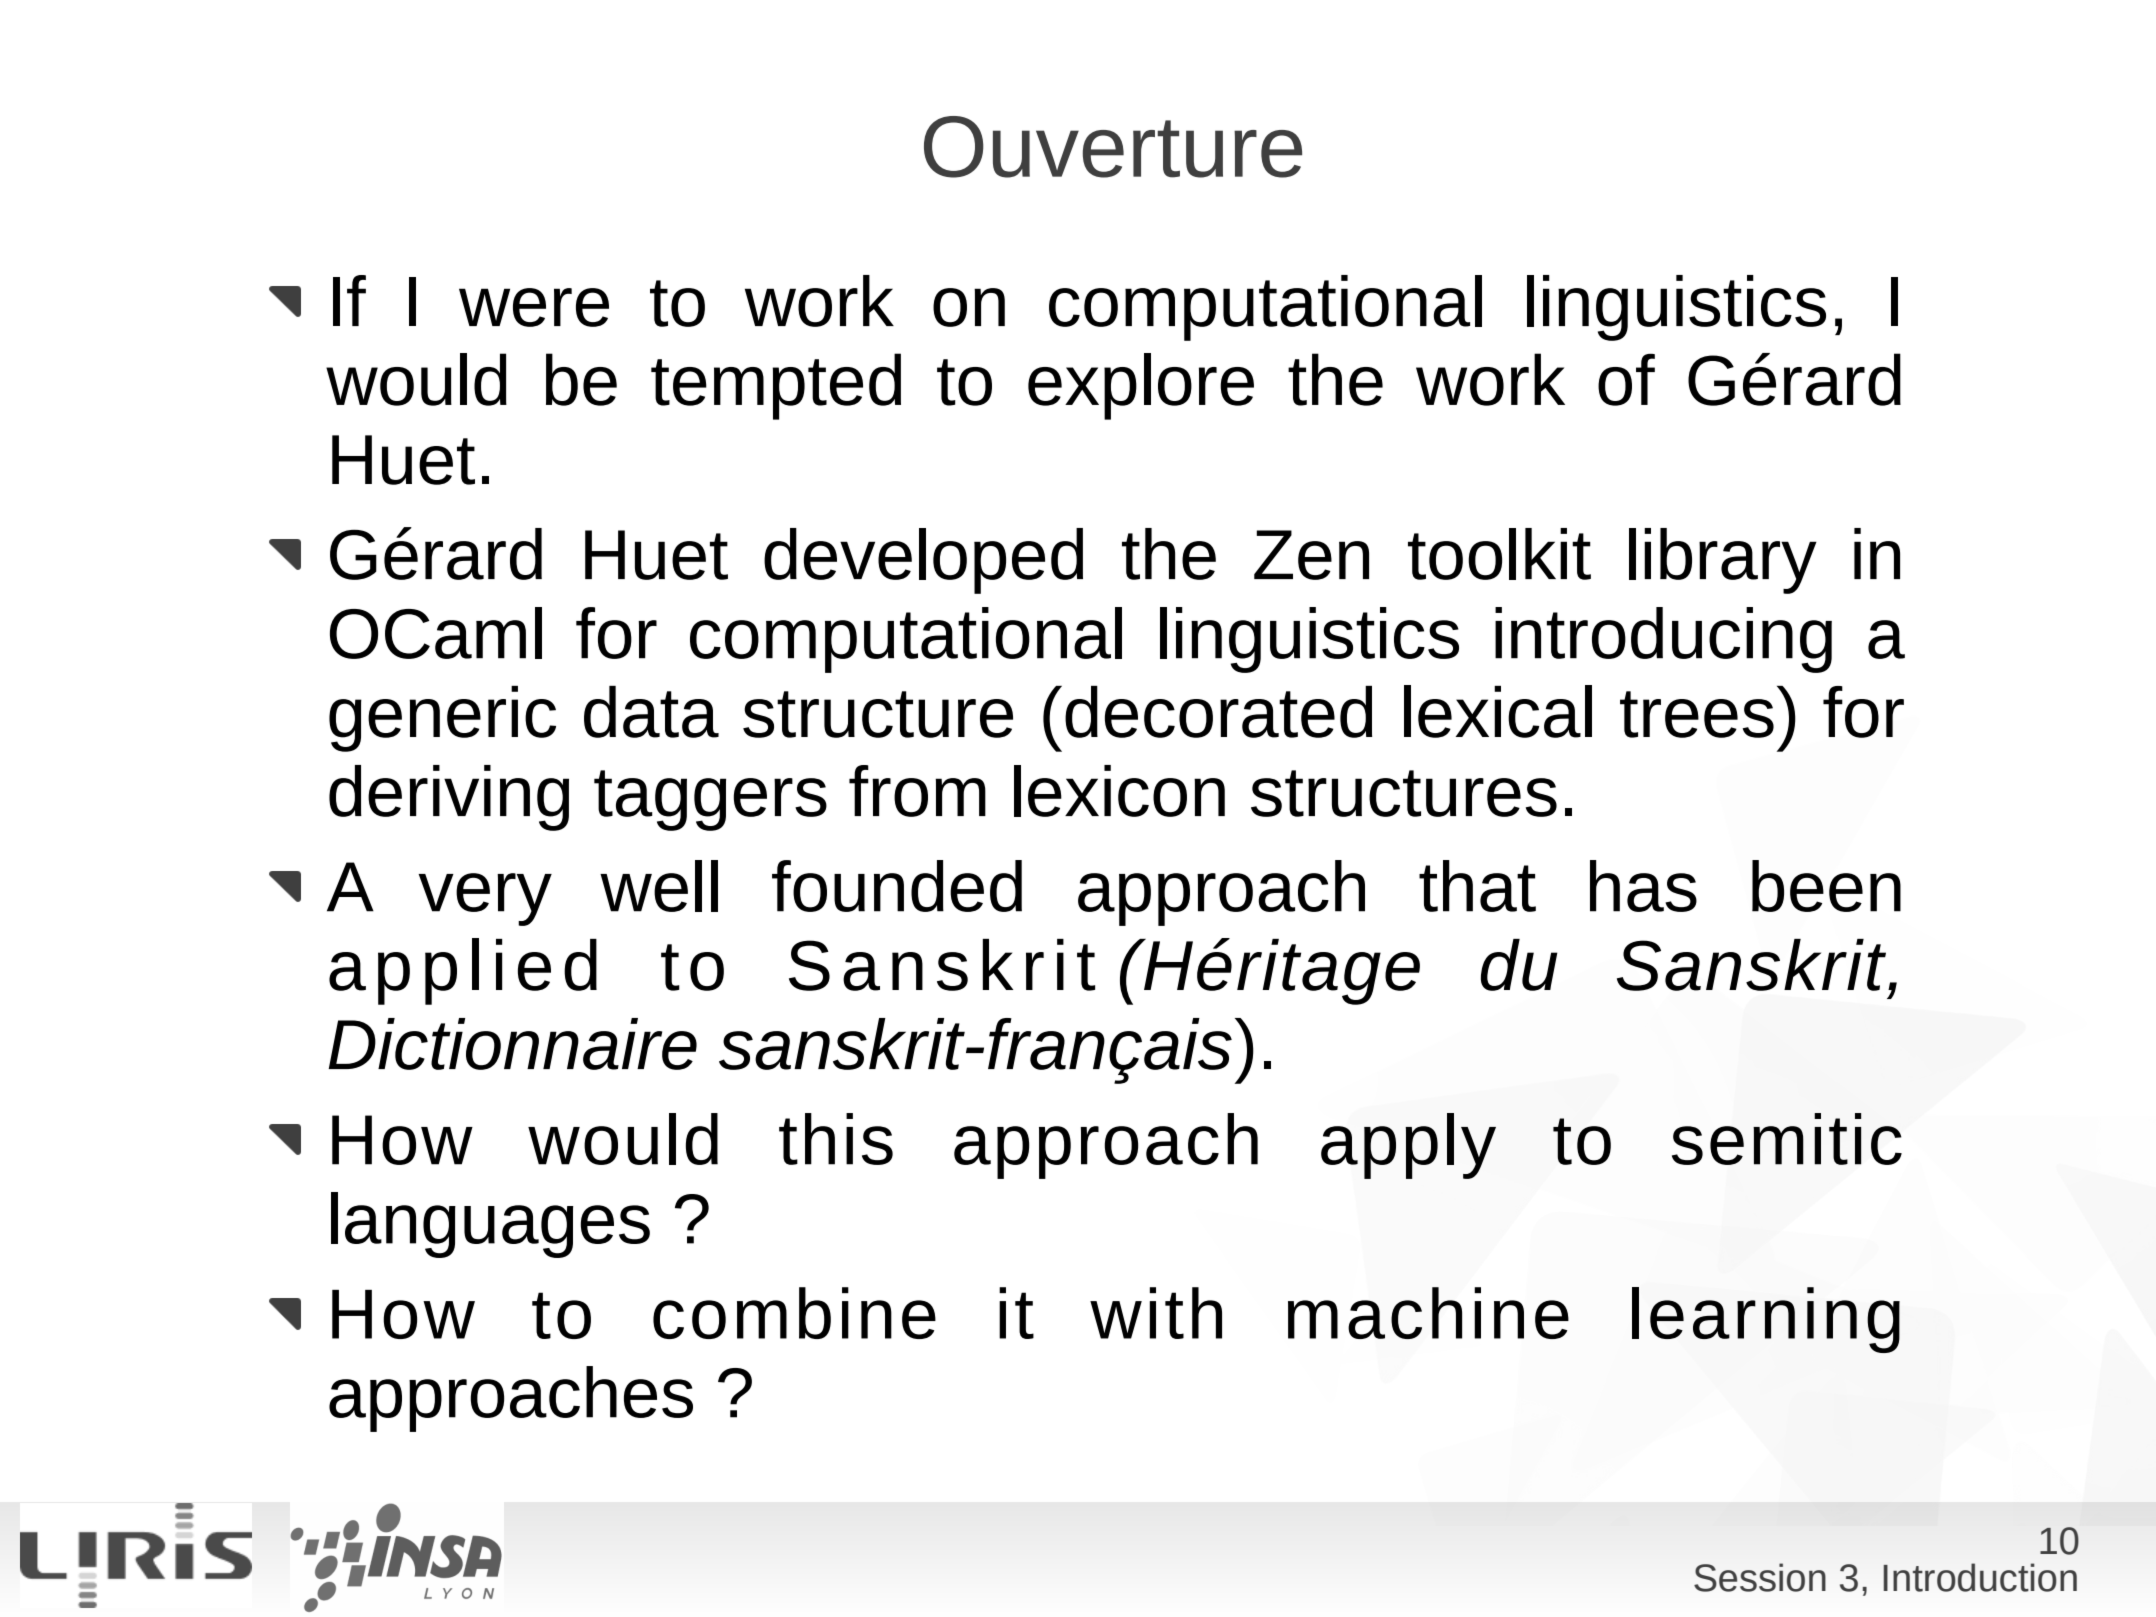 This document has width=2156, height=1617. Describe the element at coordinates (1113, 147) in the document. I see `Ouverture` at that location.
